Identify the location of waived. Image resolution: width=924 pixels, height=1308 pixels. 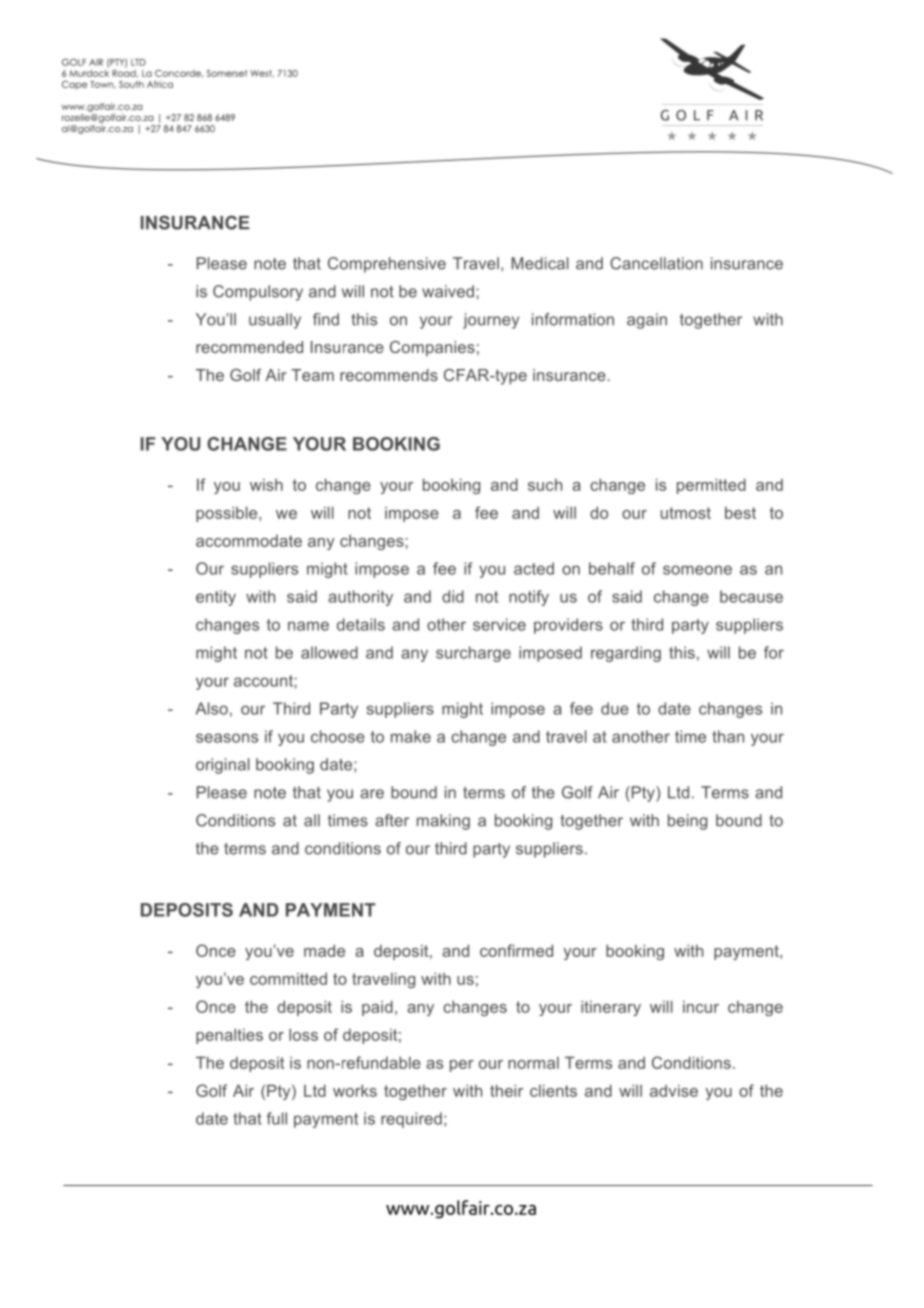
(448, 291).
